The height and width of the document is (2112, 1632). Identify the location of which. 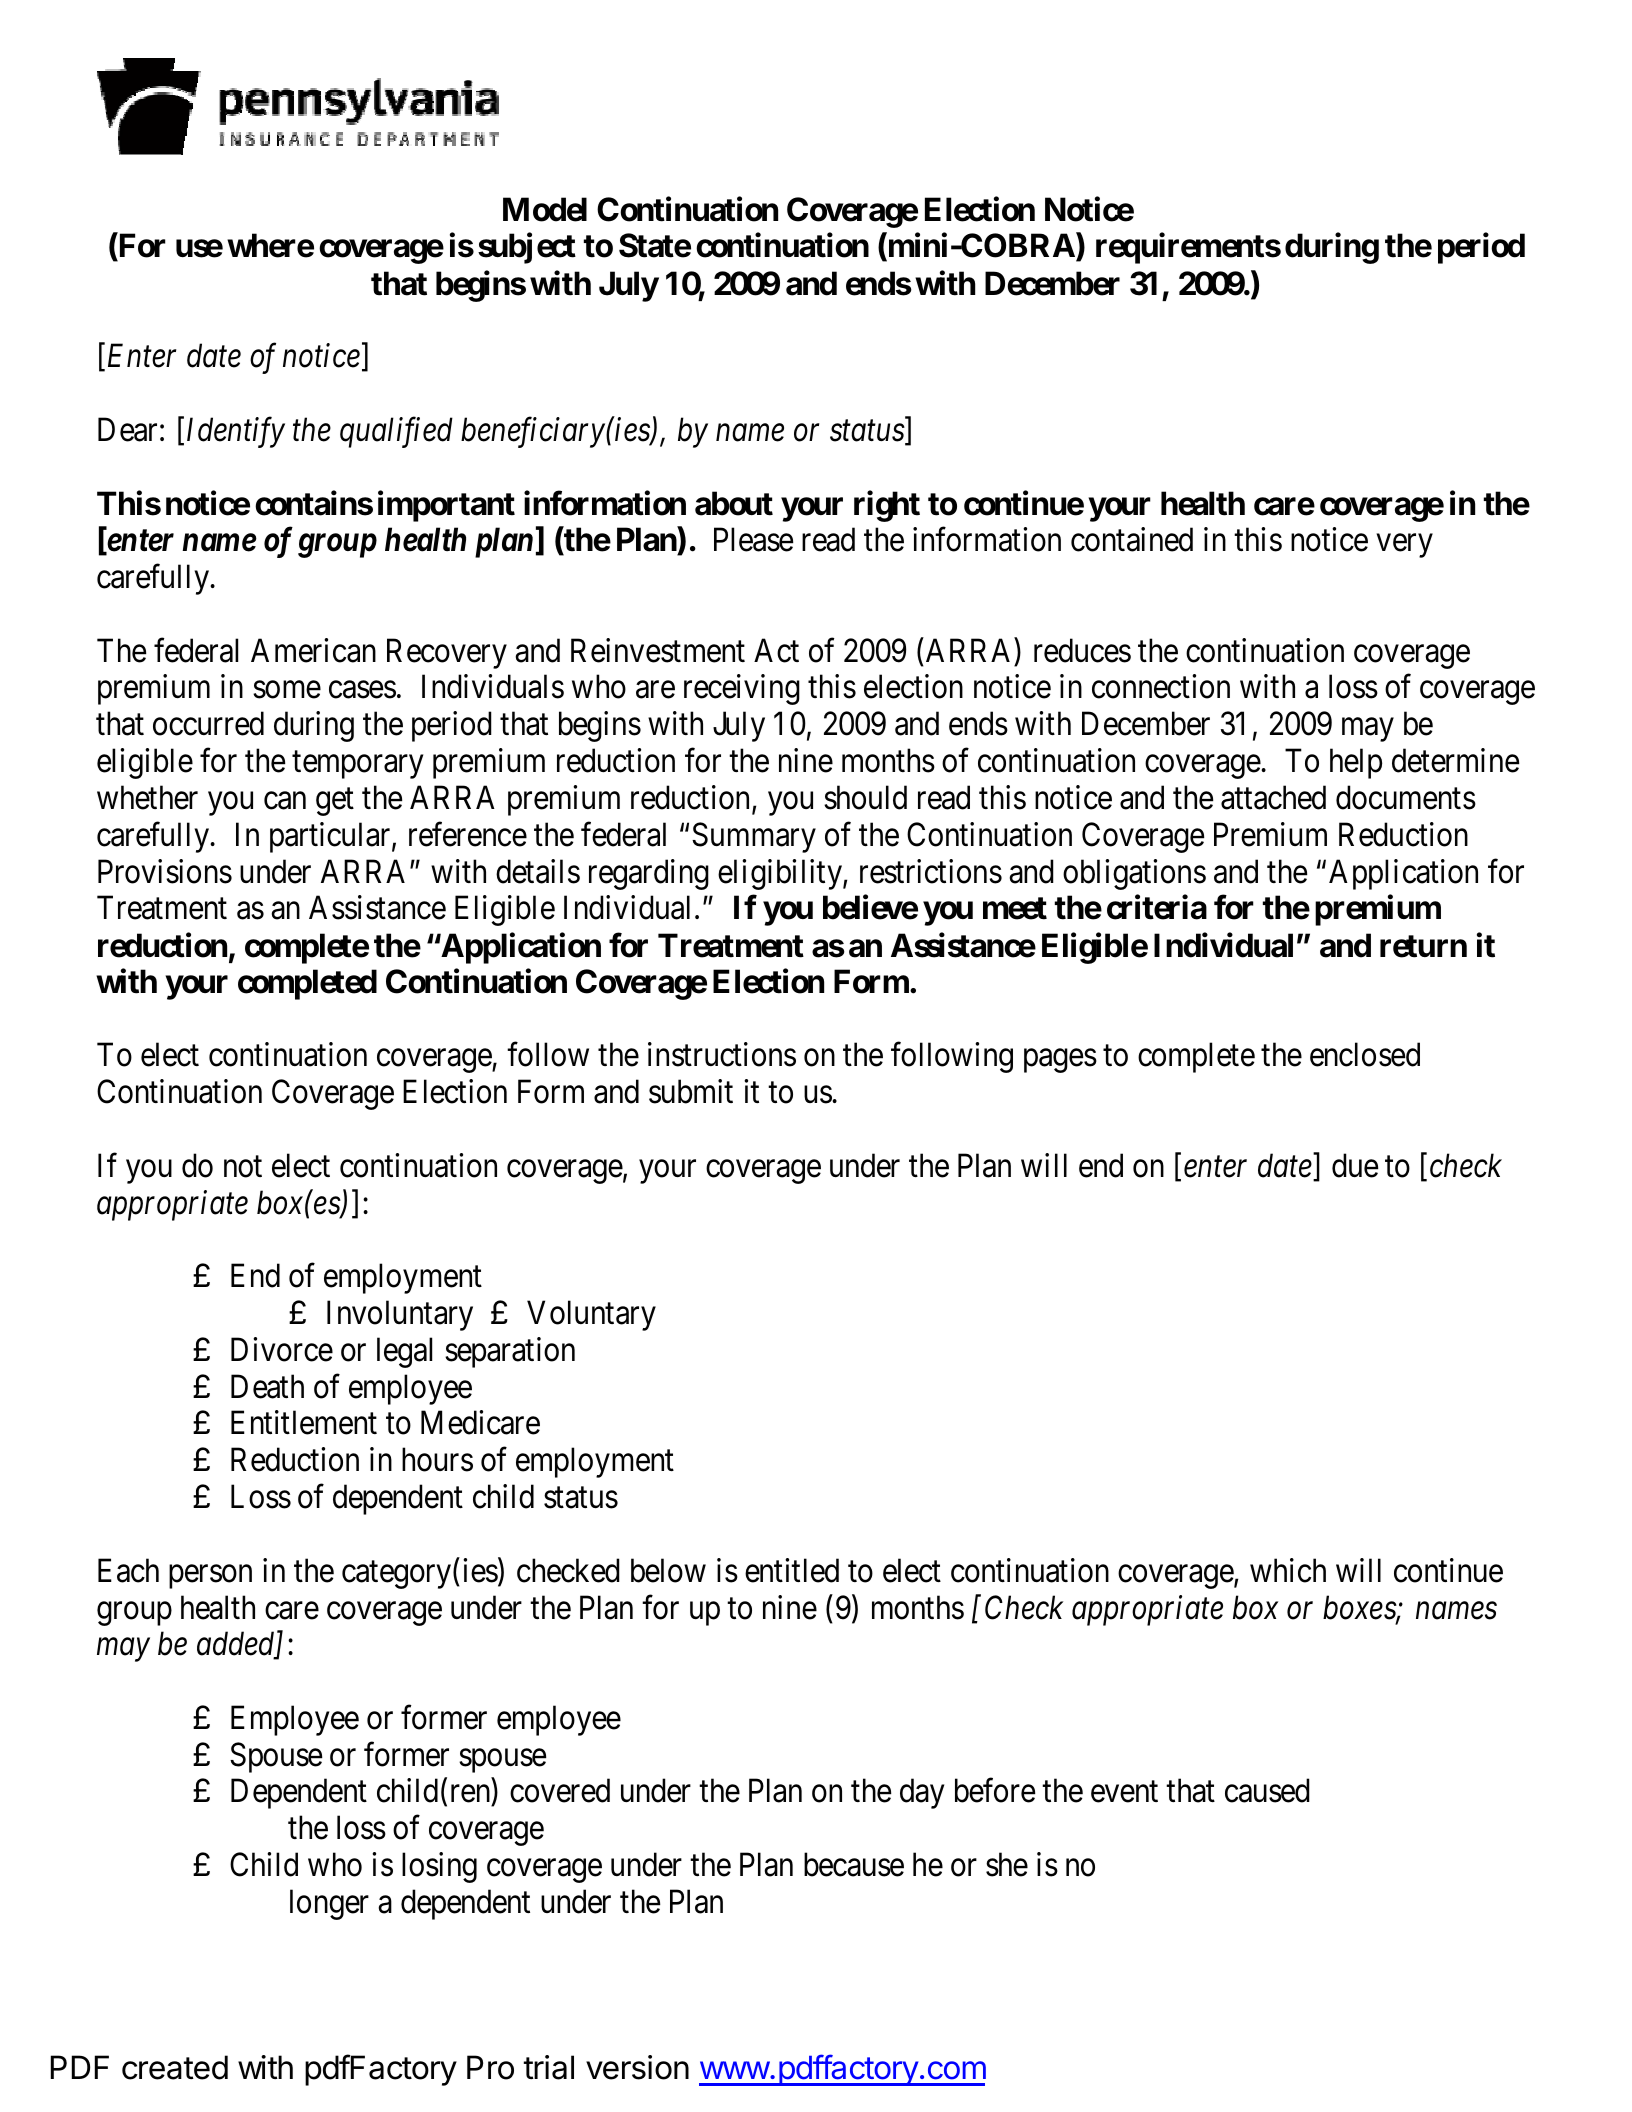
(1288, 1570).
